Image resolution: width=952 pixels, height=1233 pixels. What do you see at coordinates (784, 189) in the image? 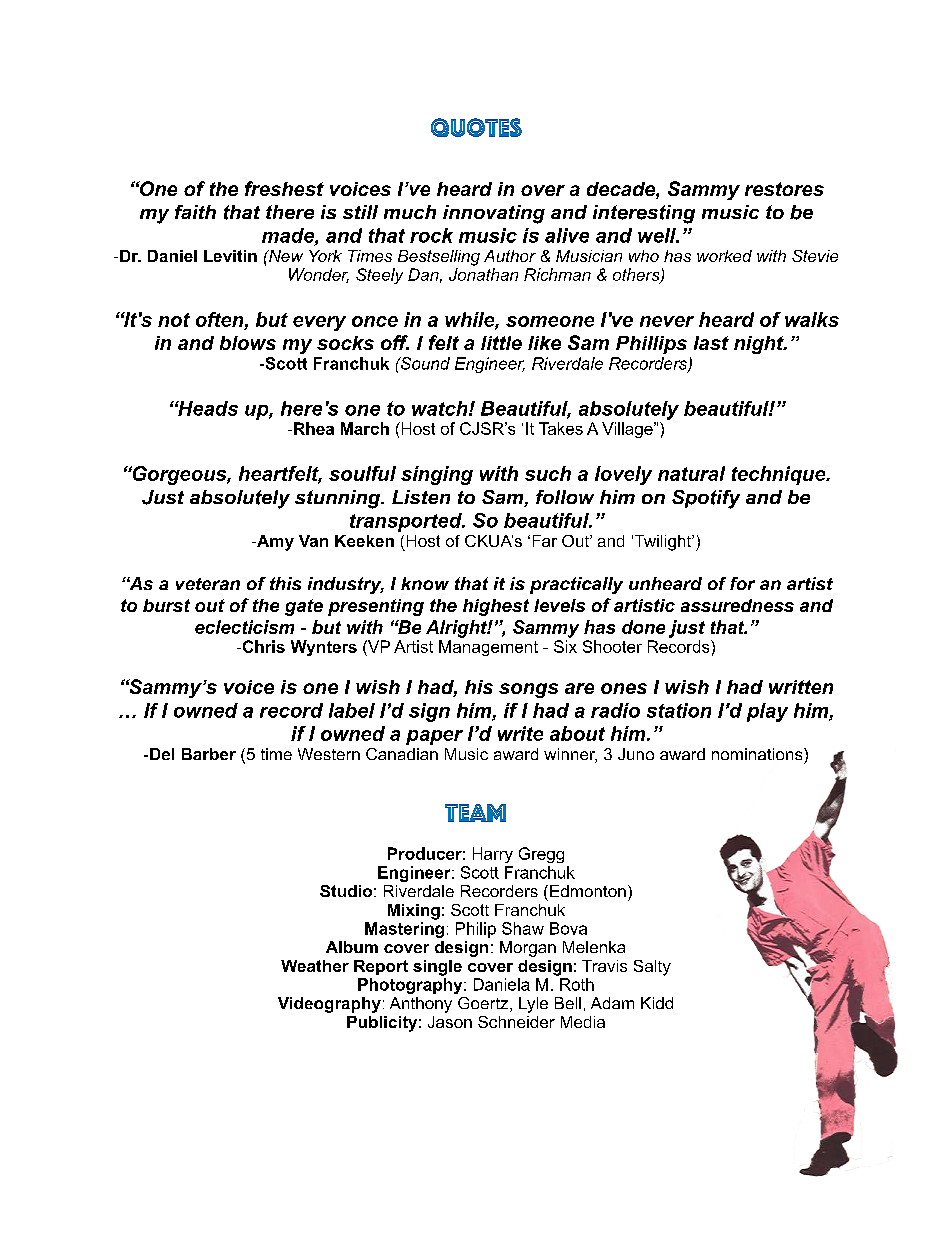
I see `restores` at bounding box center [784, 189].
